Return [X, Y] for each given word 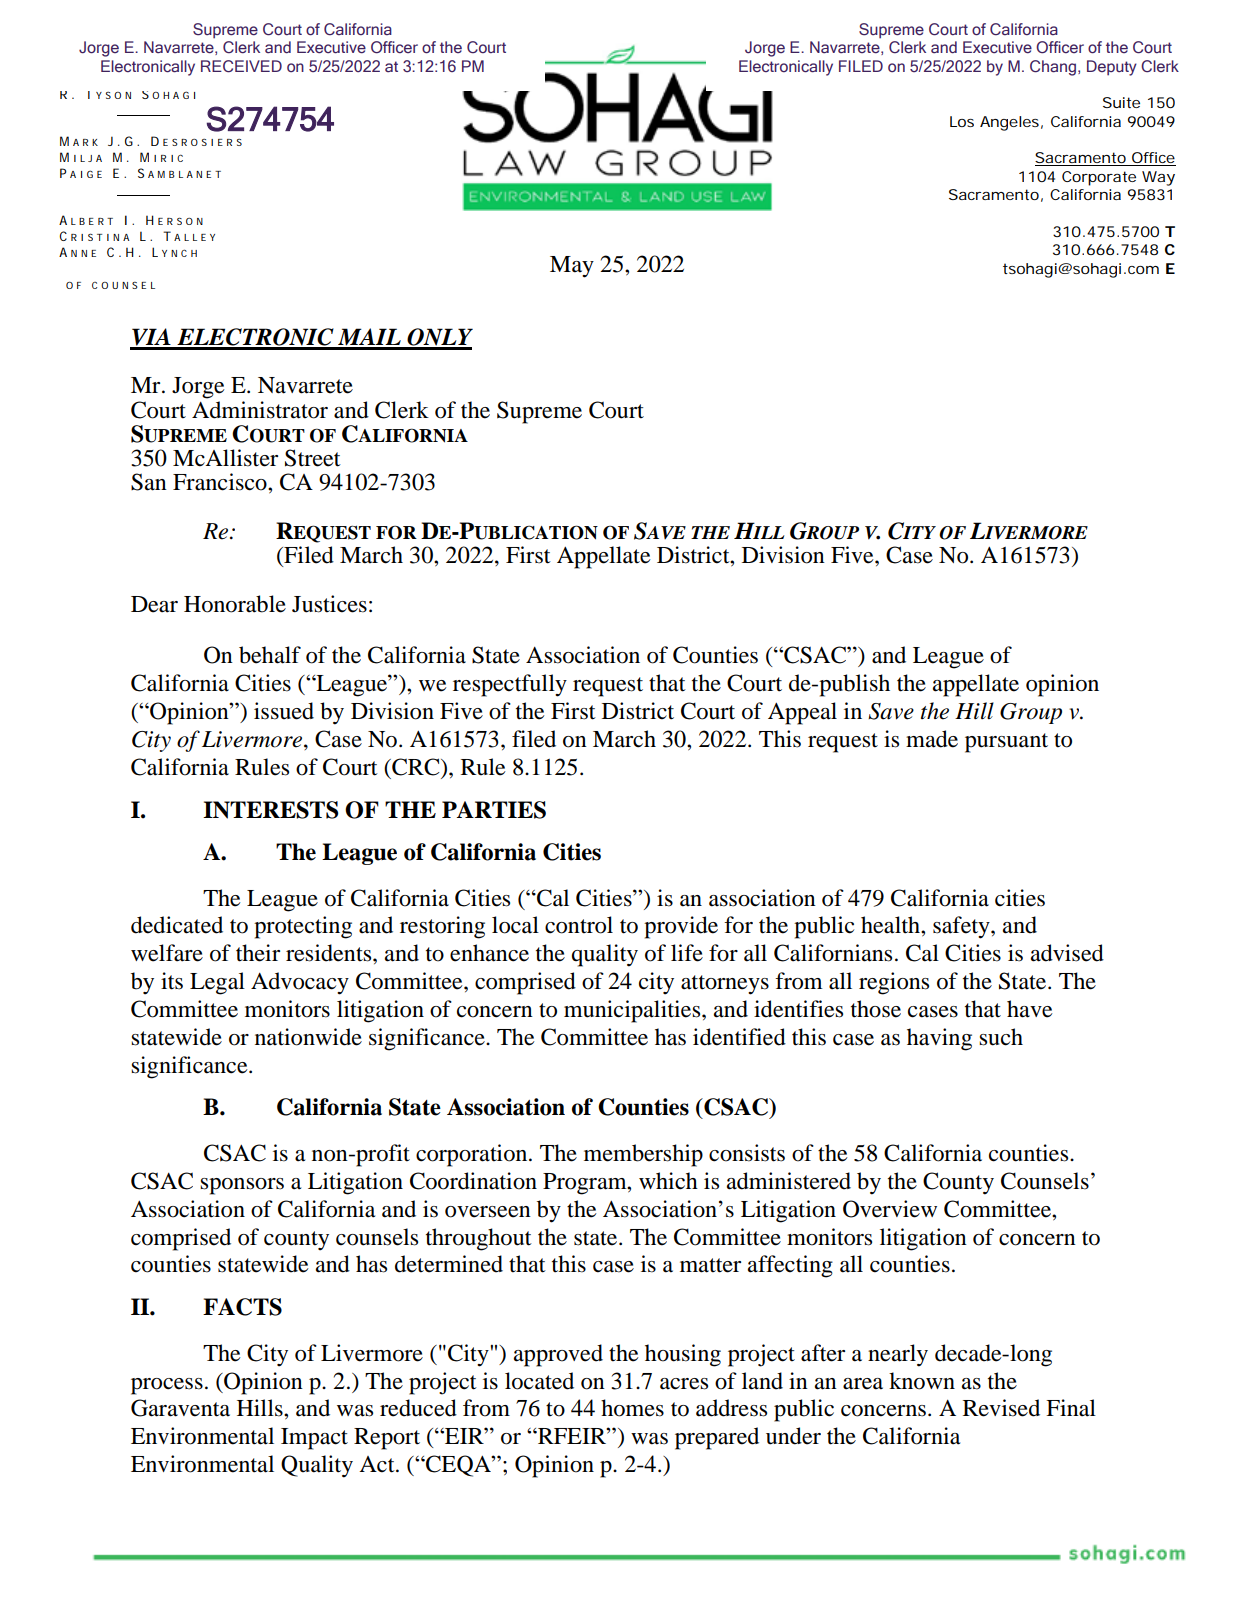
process [167, 1386]
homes [632, 1408]
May [572, 267]
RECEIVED [241, 66]
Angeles [1009, 123]
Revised [1001, 1408]
